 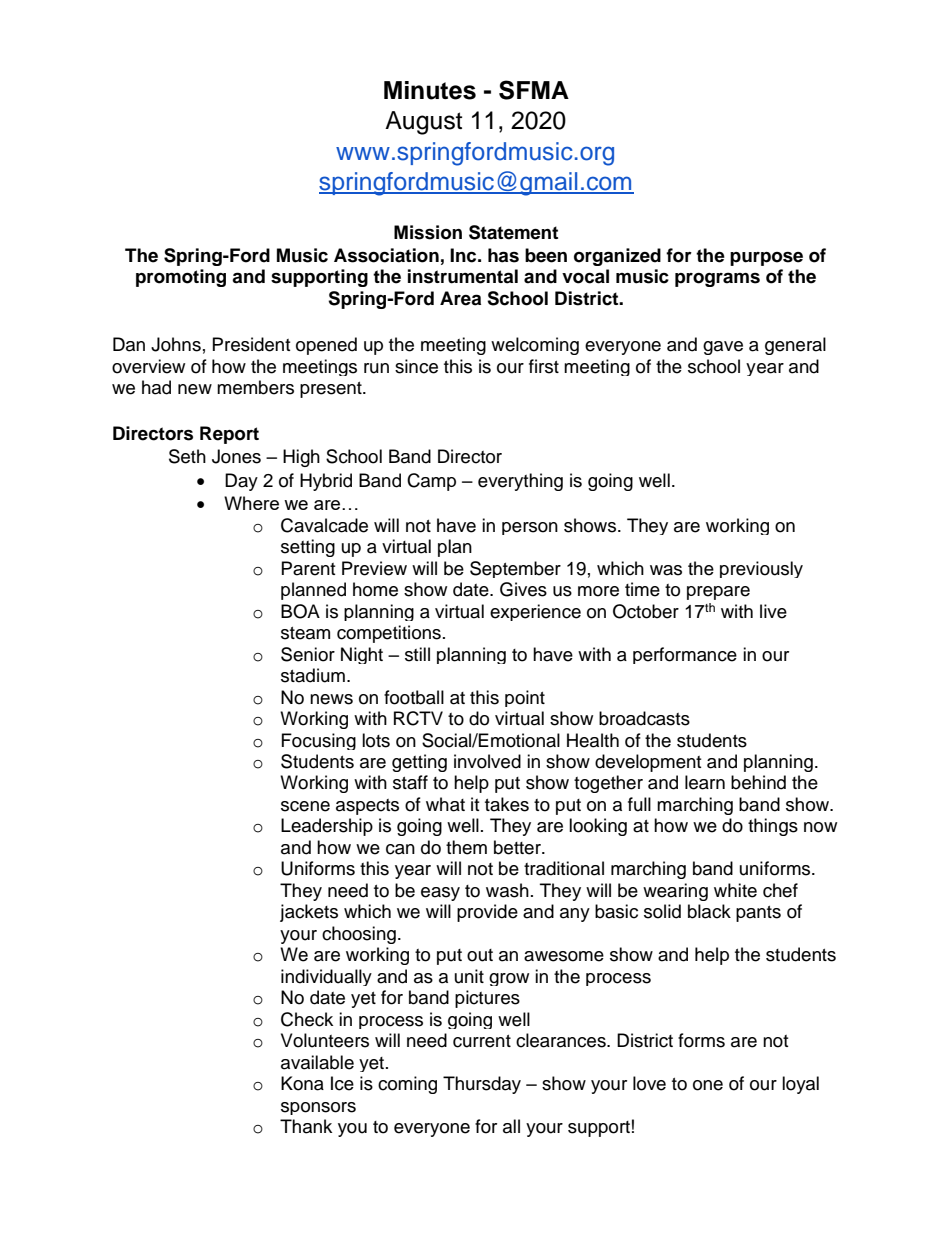 What do you see at coordinates (800, 1085) in the screenshot?
I see `loyal` at bounding box center [800, 1085].
